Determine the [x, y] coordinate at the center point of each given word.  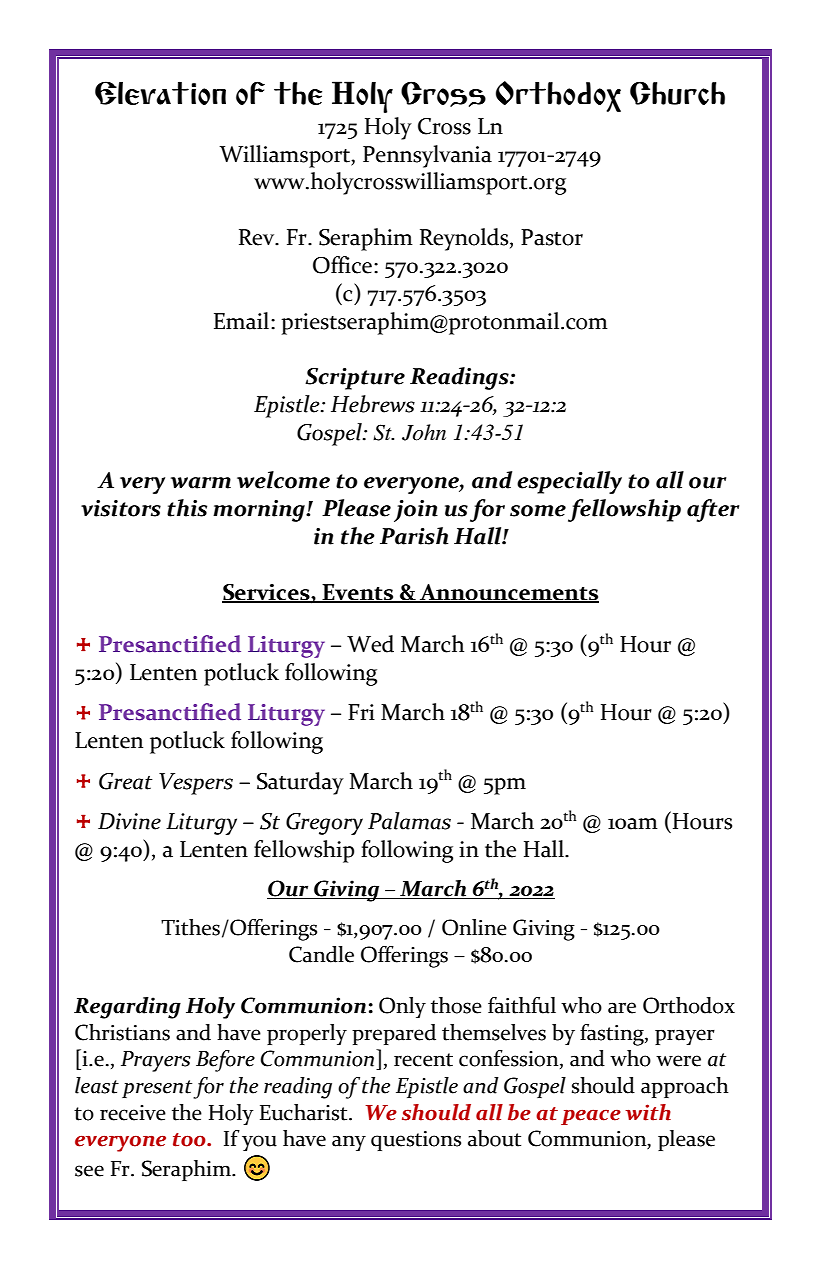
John [424, 432]
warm [201, 483]
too [190, 1140]
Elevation [160, 93]
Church [677, 93]
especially [569, 482]
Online [474, 927]
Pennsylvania [427, 156]
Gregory [324, 824]
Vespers [196, 784]
